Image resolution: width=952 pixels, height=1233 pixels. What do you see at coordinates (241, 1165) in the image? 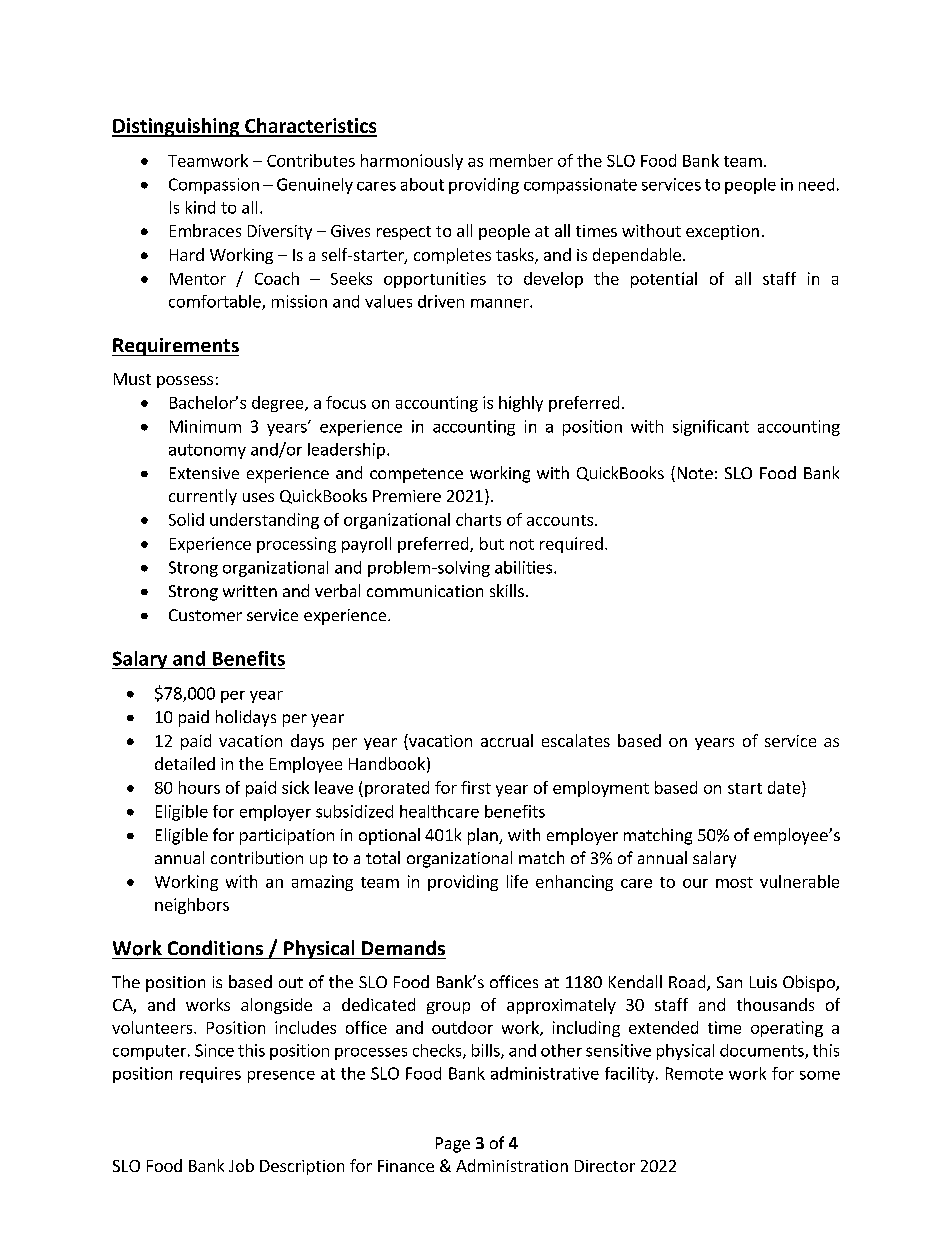
I see `Job` at bounding box center [241, 1165].
